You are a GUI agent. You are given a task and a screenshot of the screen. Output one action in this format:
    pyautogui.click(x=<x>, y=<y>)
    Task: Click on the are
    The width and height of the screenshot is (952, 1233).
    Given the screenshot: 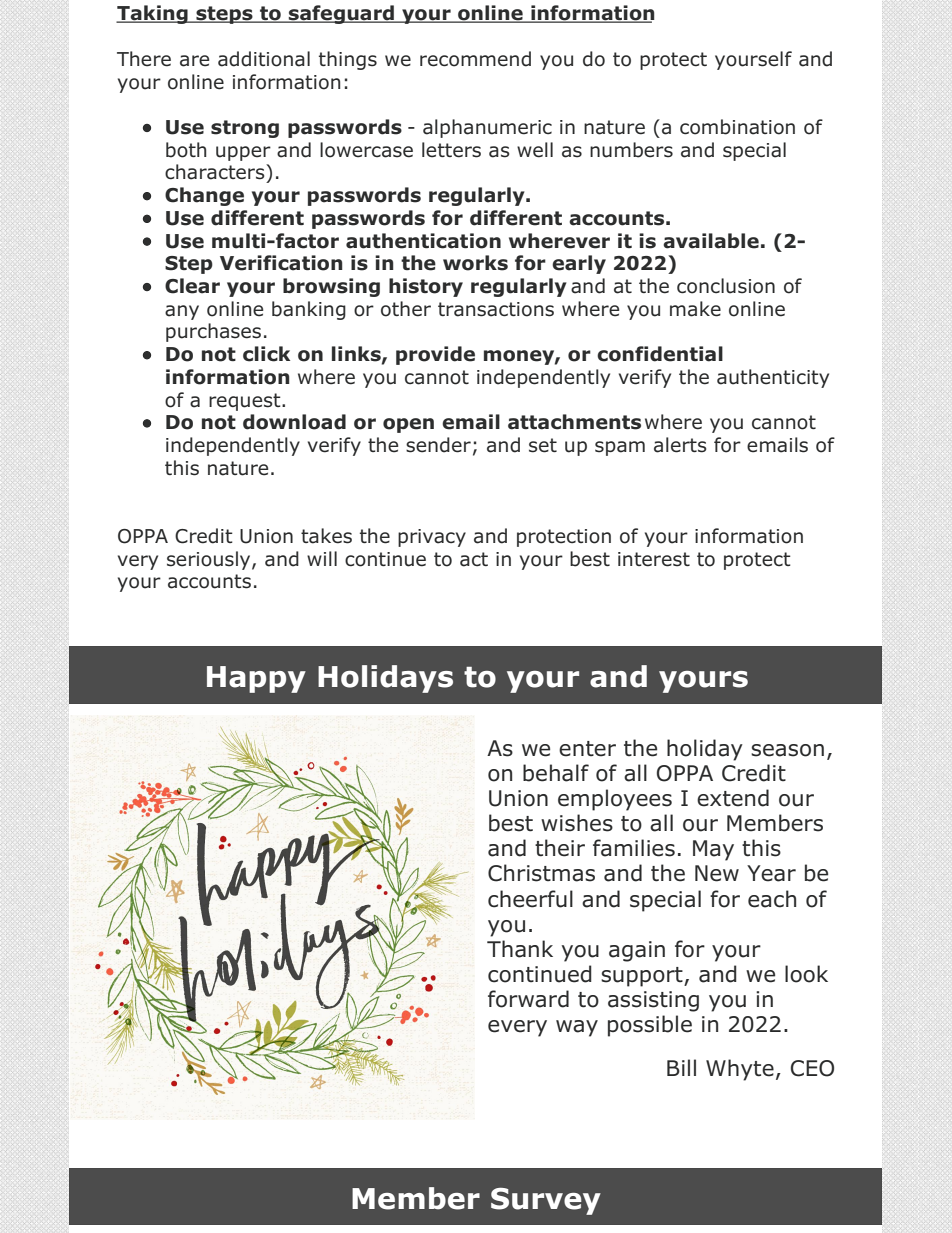 What is the action you would take?
    pyautogui.click(x=194, y=61)
